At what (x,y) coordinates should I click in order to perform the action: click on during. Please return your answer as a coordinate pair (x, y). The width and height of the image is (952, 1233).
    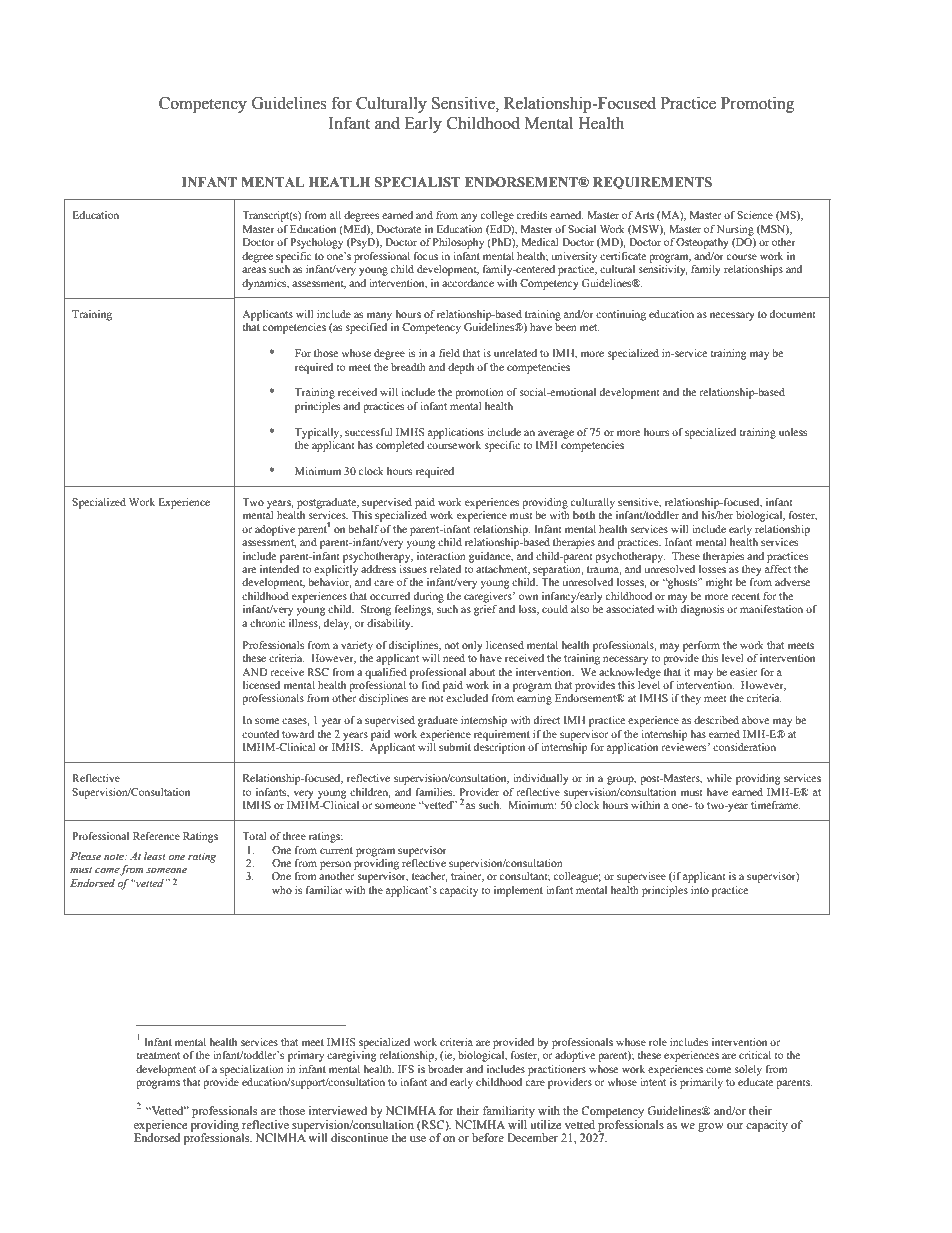
    Looking at the image, I should click on (429, 597).
